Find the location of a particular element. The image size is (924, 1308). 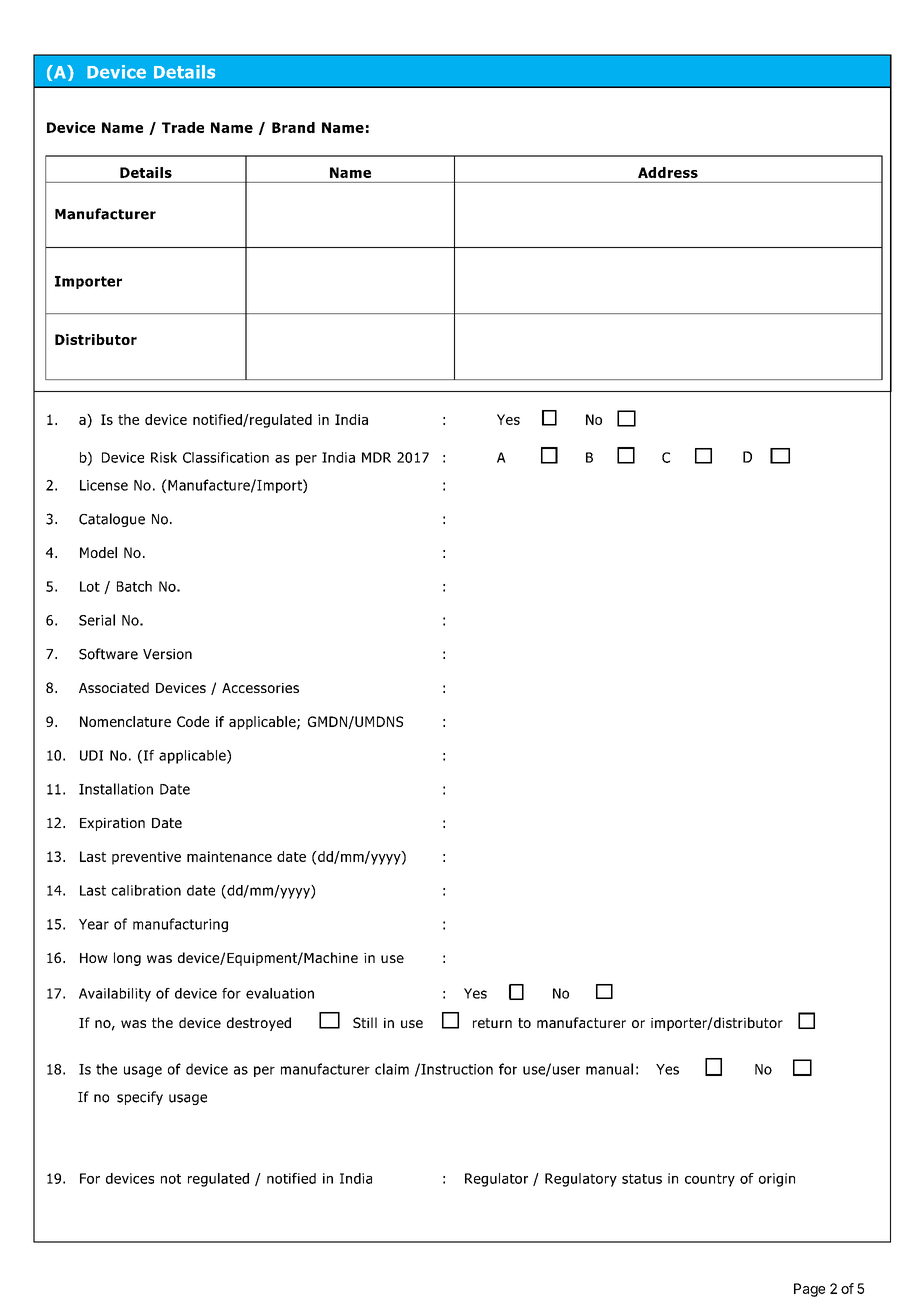

Risk is located at coordinates (164, 457).
